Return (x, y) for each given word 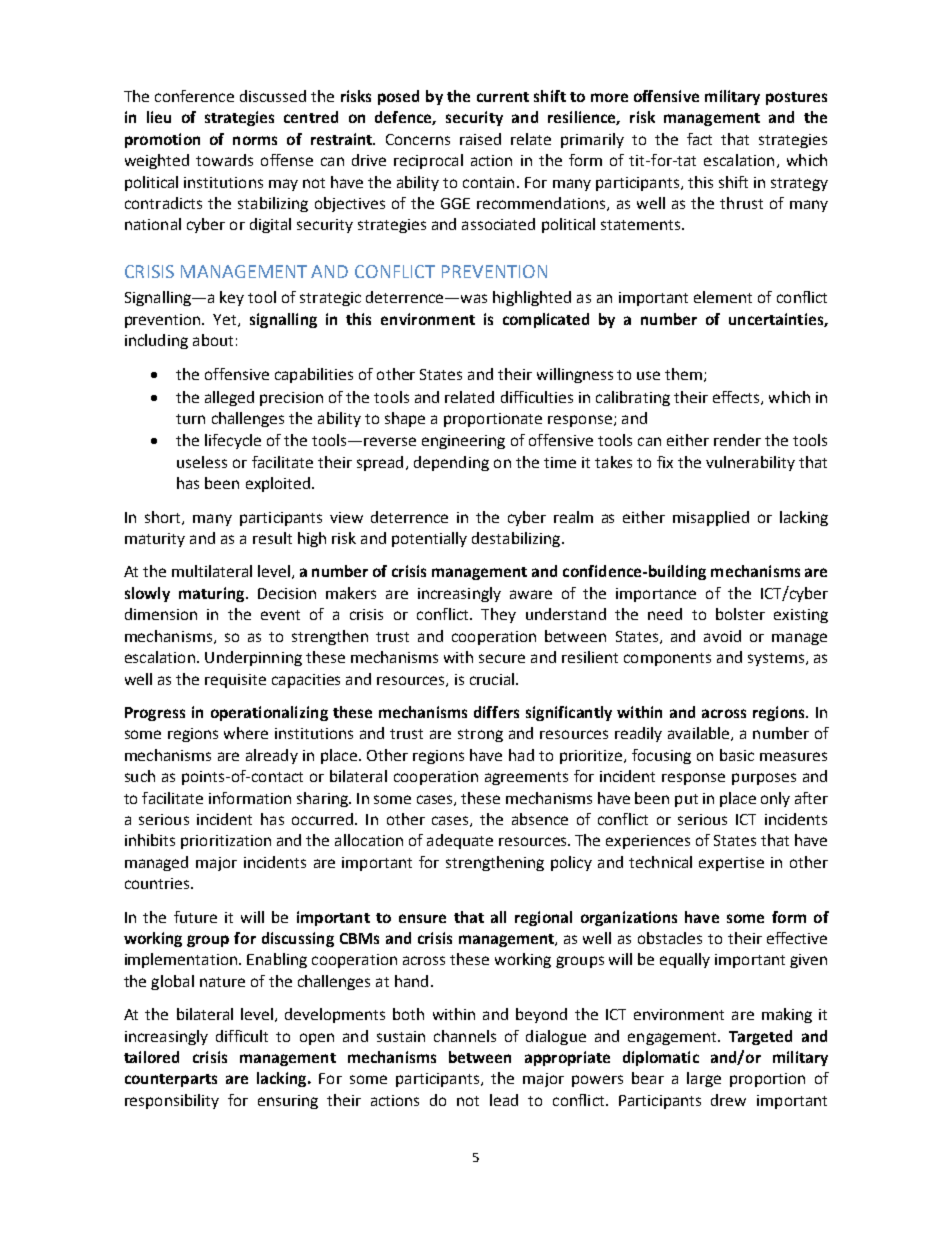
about (213, 340)
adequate (460, 841)
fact (699, 139)
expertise (731, 864)
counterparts (171, 1080)
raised (480, 139)
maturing (213, 594)
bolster (740, 614)
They (498, 615)
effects (737, 398)
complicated (546, 320)
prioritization (226, 842)
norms (255, 140)
